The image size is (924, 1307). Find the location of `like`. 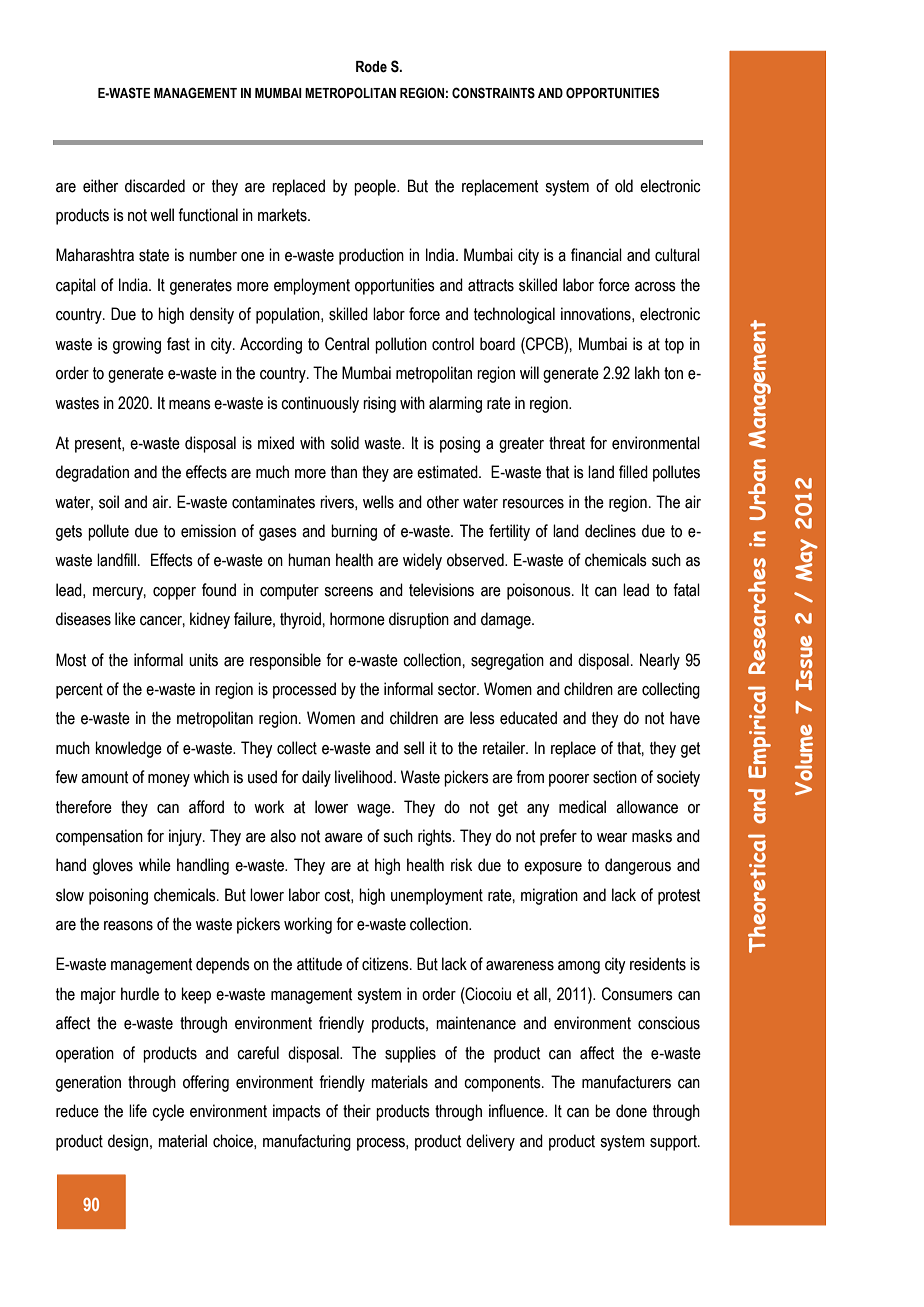

like is located at coordinates (125, 619).
